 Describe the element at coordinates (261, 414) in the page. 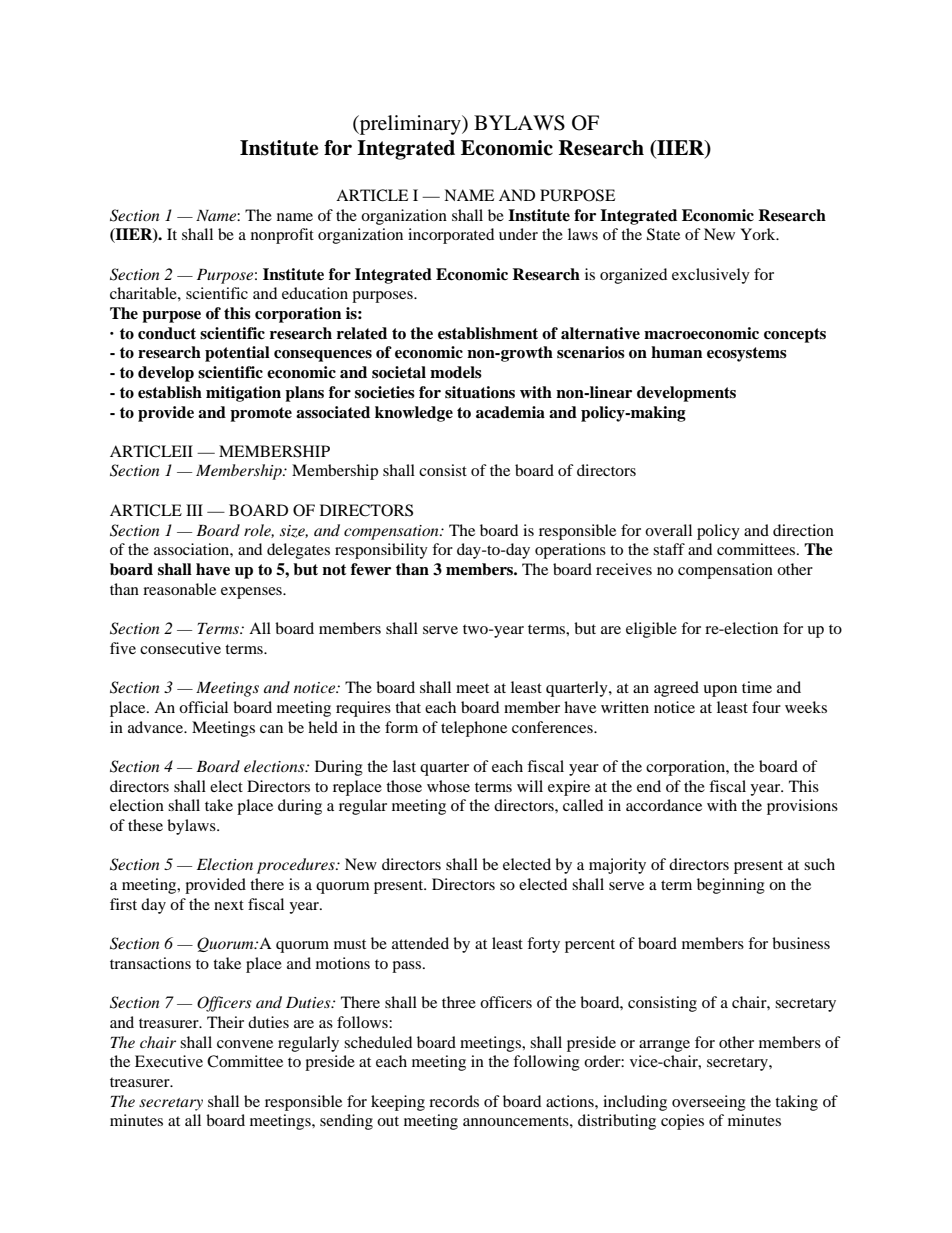

I see `promote` at that location.
